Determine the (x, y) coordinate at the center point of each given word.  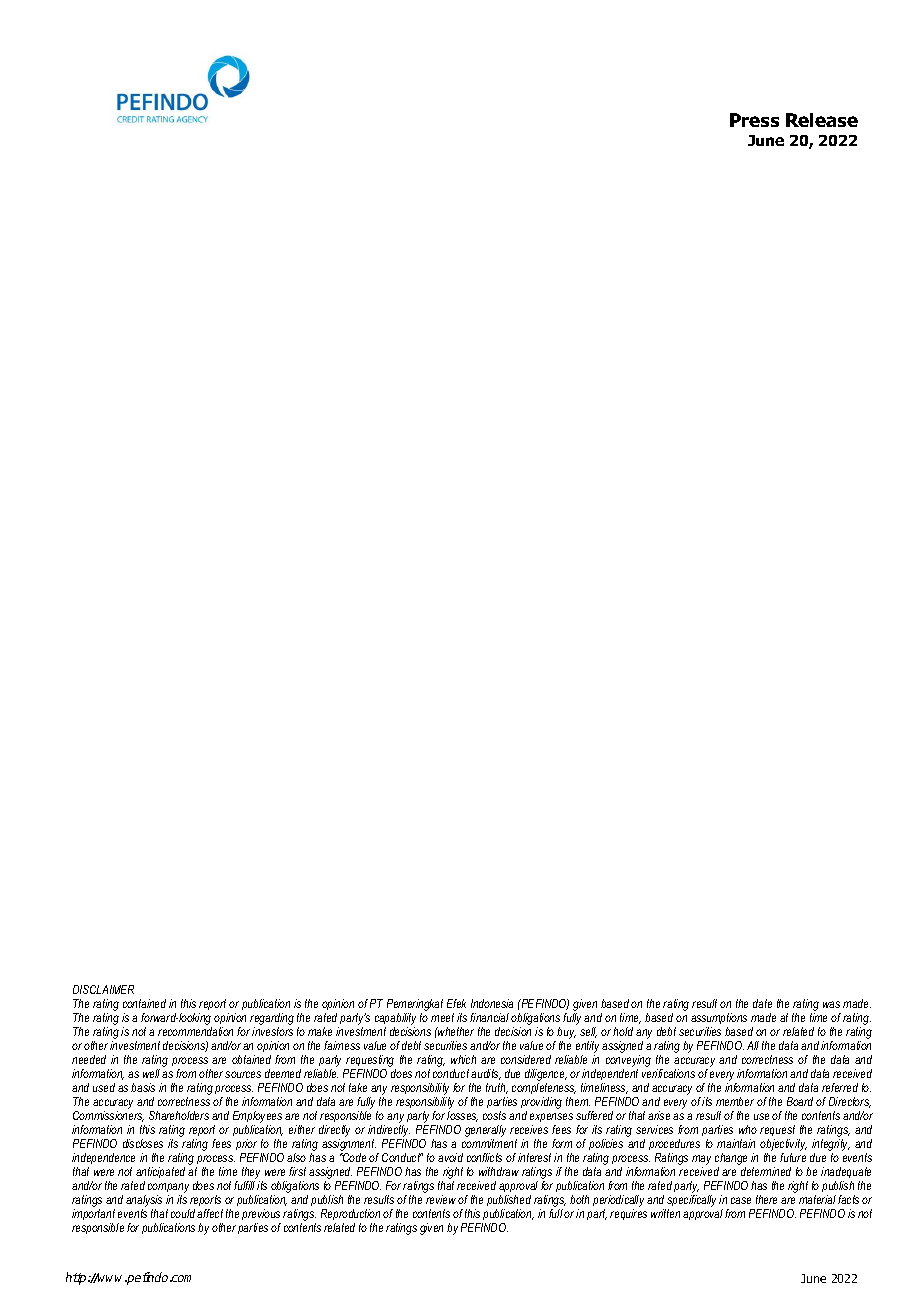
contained (144, 1003)
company (168, 1188)
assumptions (719, 1020)
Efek (456, 1003)
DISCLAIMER (103, 989)
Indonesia (492, 1003)
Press (754, 120)
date (762, 1003)
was (831, 1004)
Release (822, 120)
